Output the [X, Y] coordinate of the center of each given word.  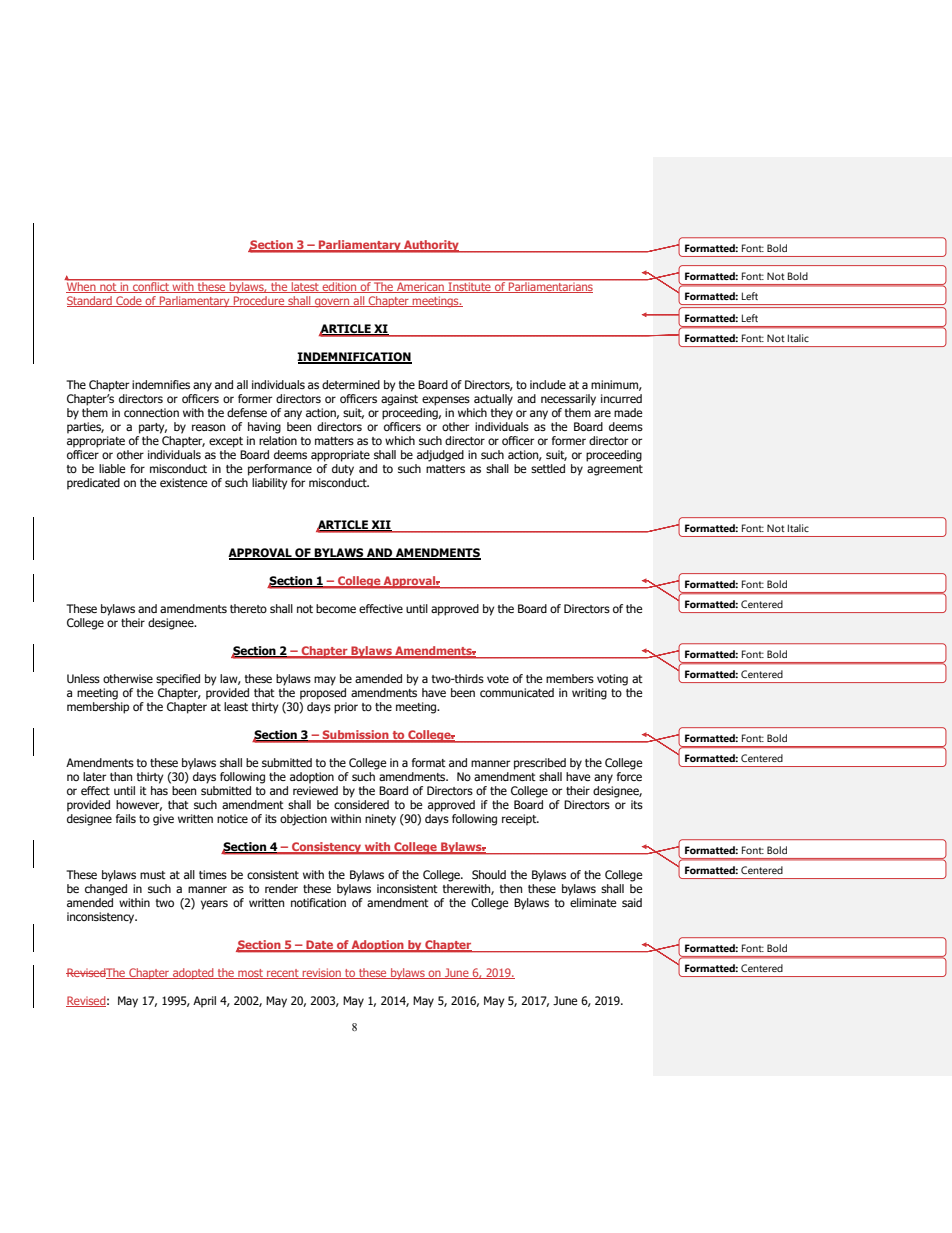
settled [548, 468]
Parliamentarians [551, 286]
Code [129, 301]
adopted [193, 973]
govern [332, 303]
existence [184, 482]
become [336, 608]
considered [361, 804]
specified [178, 680]
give [163, 820]
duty [343, 470]
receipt [520, 820]
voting [612, 680]
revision [321, 973]
